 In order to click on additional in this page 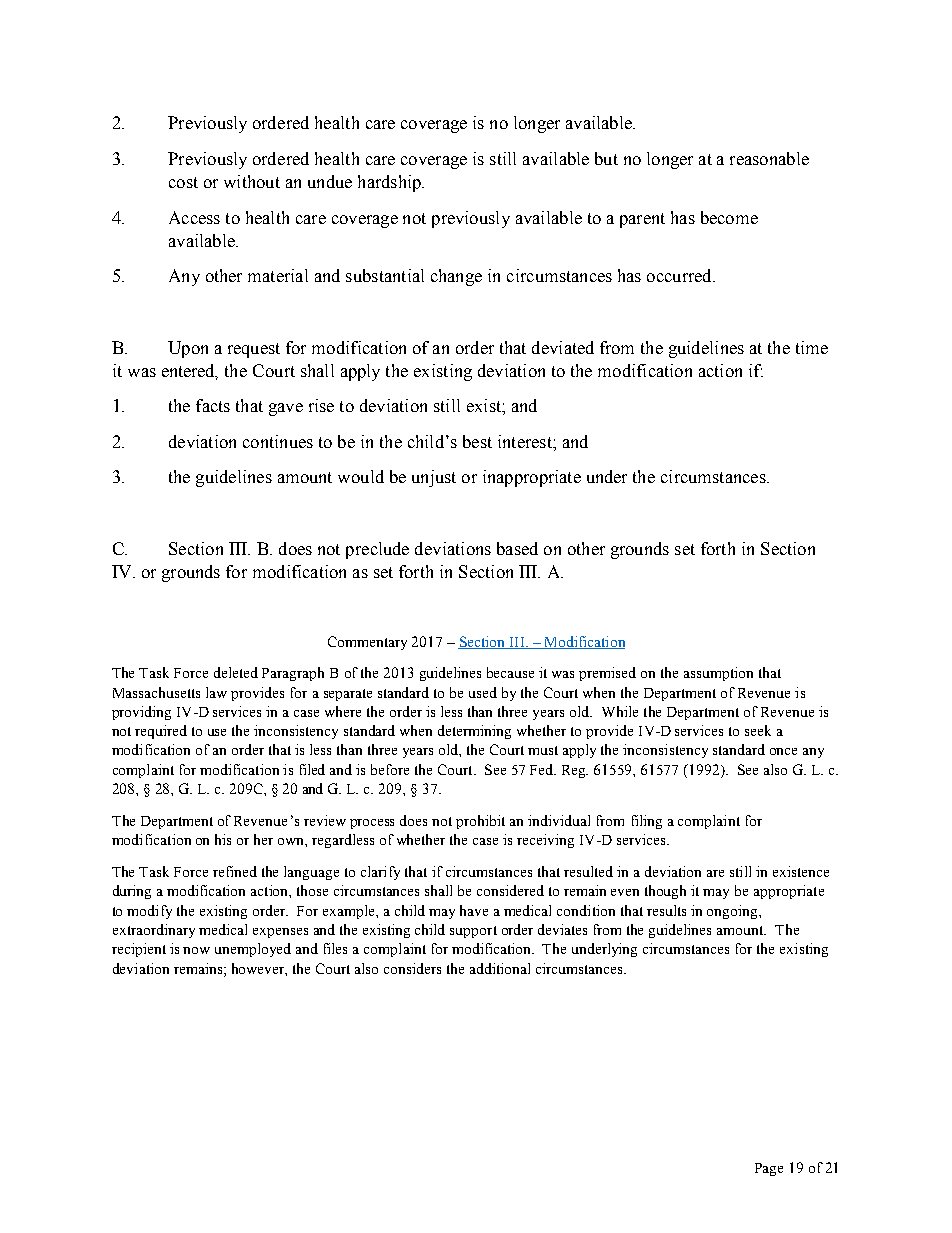, I will do `click(500, 968)`.
